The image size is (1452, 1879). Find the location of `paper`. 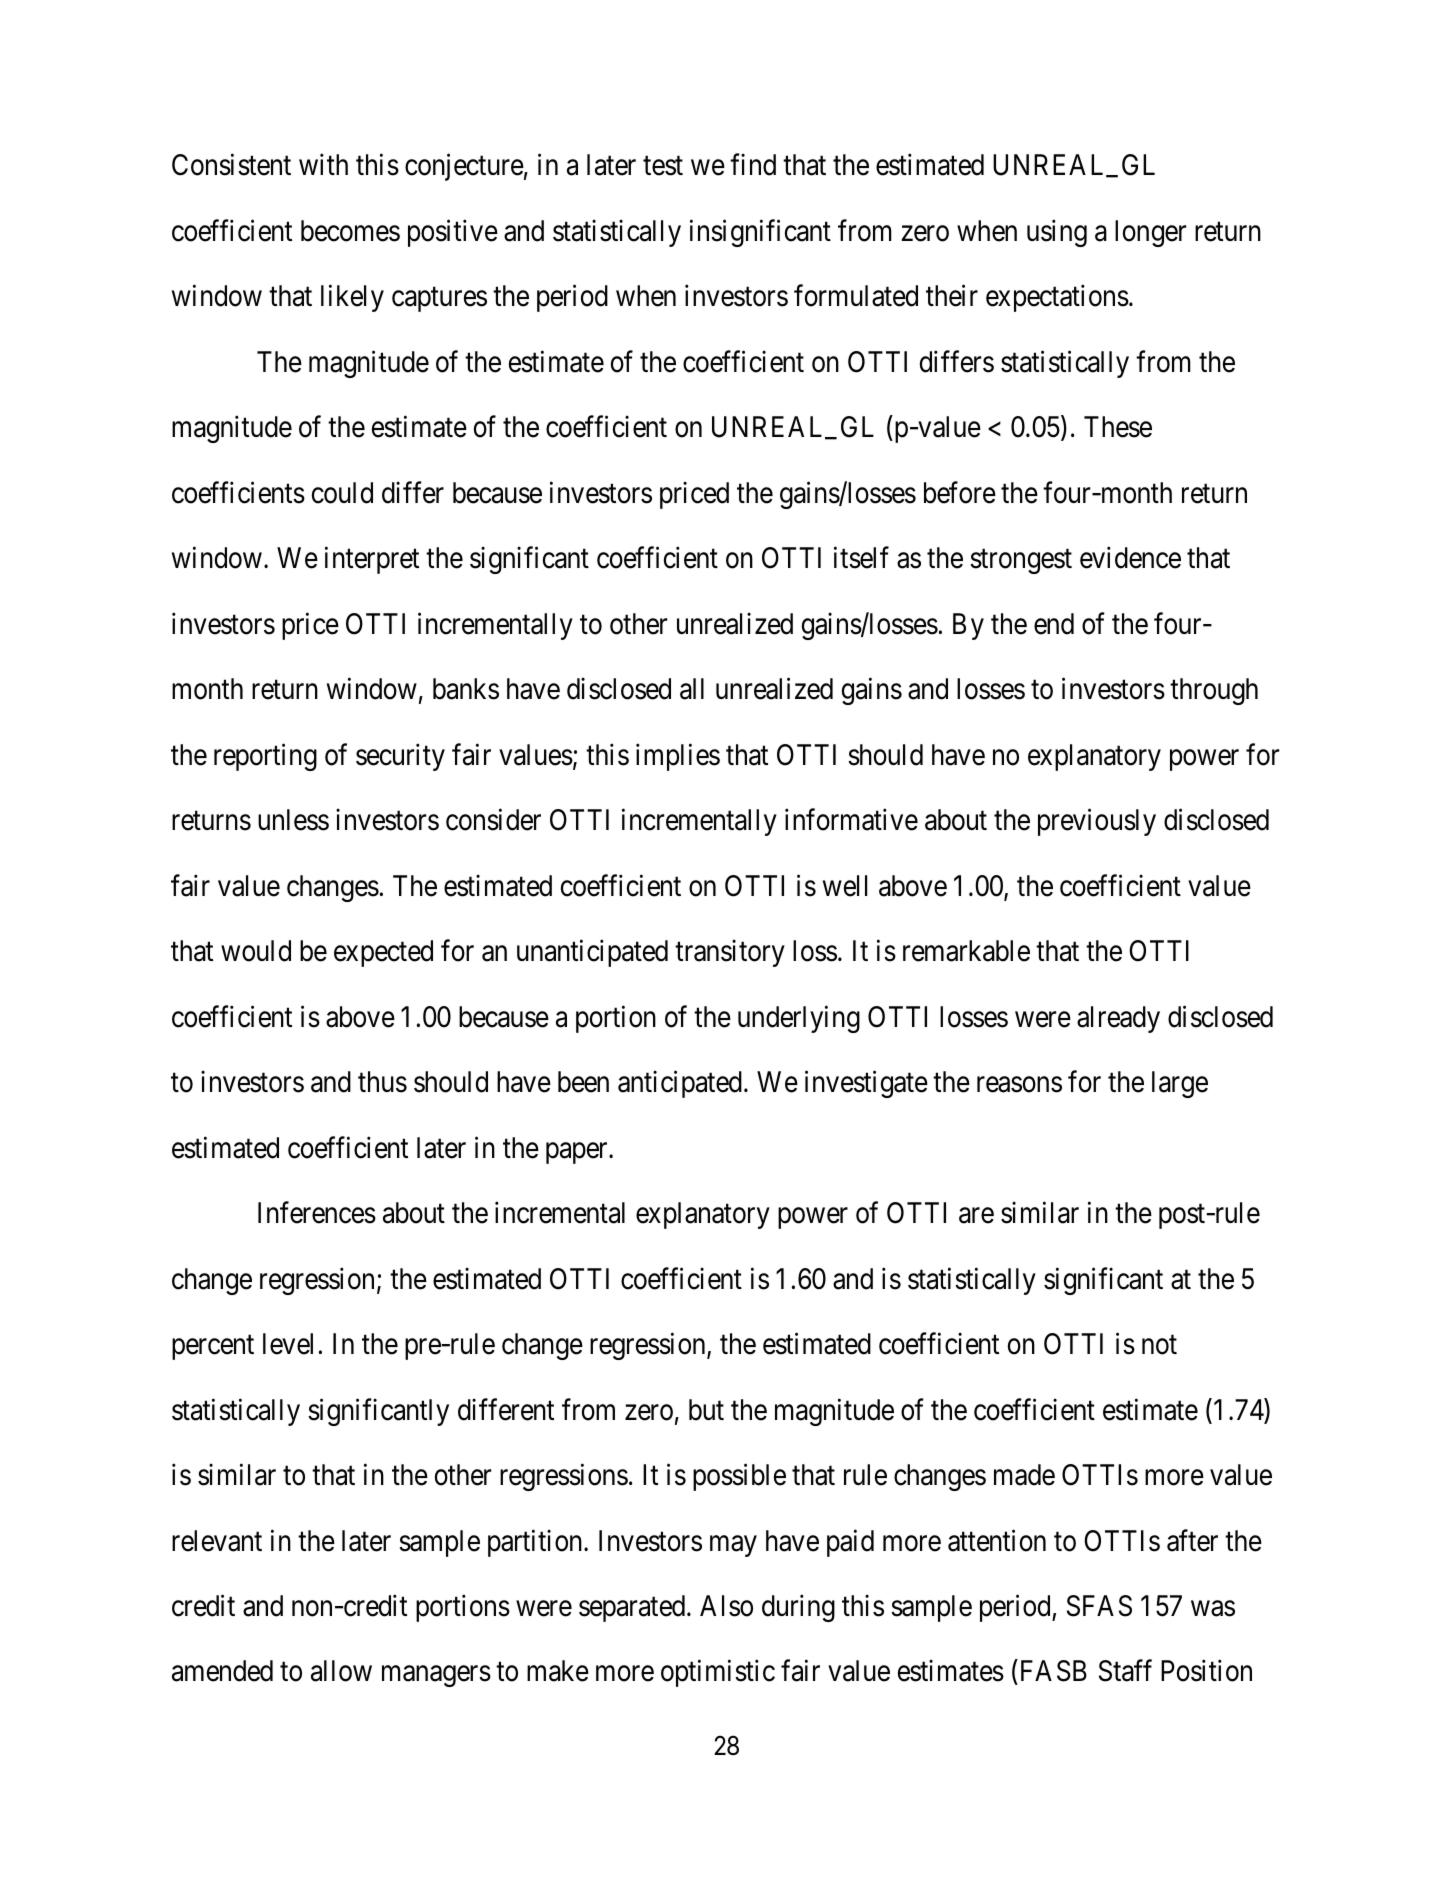

paper is located at coordinates (578, 1153).
